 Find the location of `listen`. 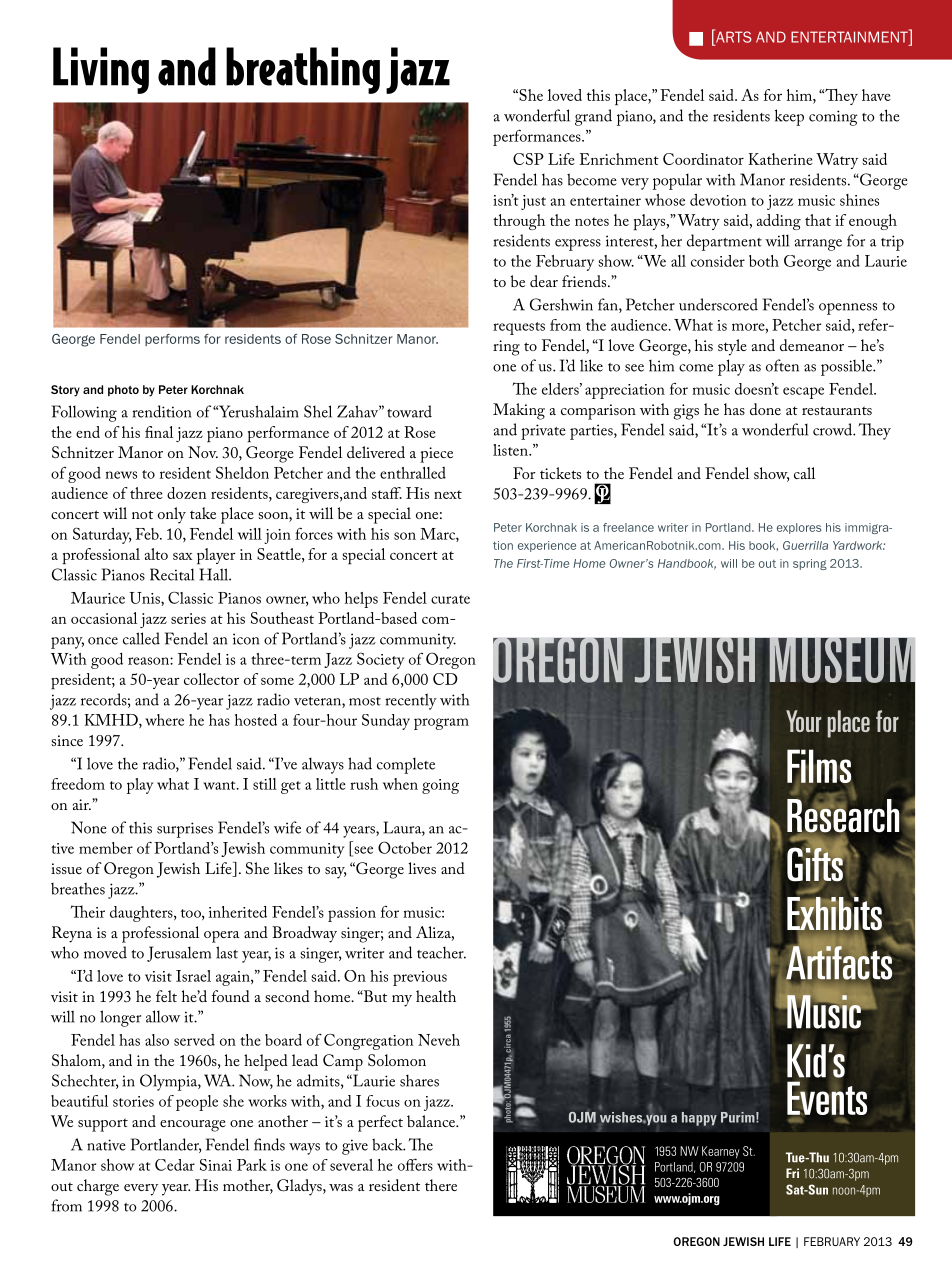

listen is located at coordinates (511, 450).
